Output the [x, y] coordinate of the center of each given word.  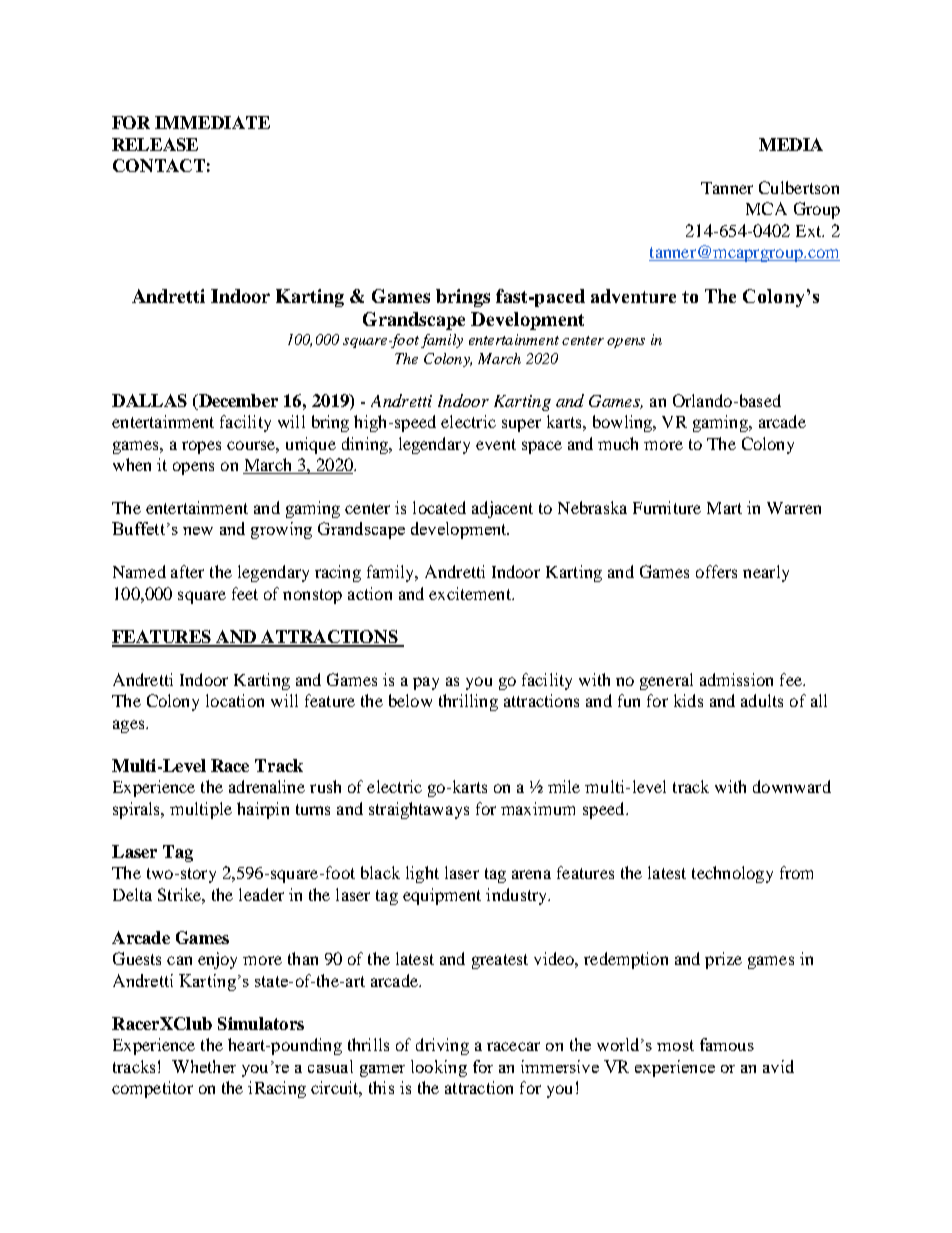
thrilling [468, 702]
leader [261, 894]
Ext [810, 231]
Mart [724, 508]
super [521, 425]
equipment [442, 896]
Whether [204, 1066]
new [198, 531]
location [235, 700]
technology [732, 874]
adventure [633, 296]
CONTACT [159, 165]
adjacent [502, 509]
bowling [624, 423]
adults [762, 700]
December [237, 400]
